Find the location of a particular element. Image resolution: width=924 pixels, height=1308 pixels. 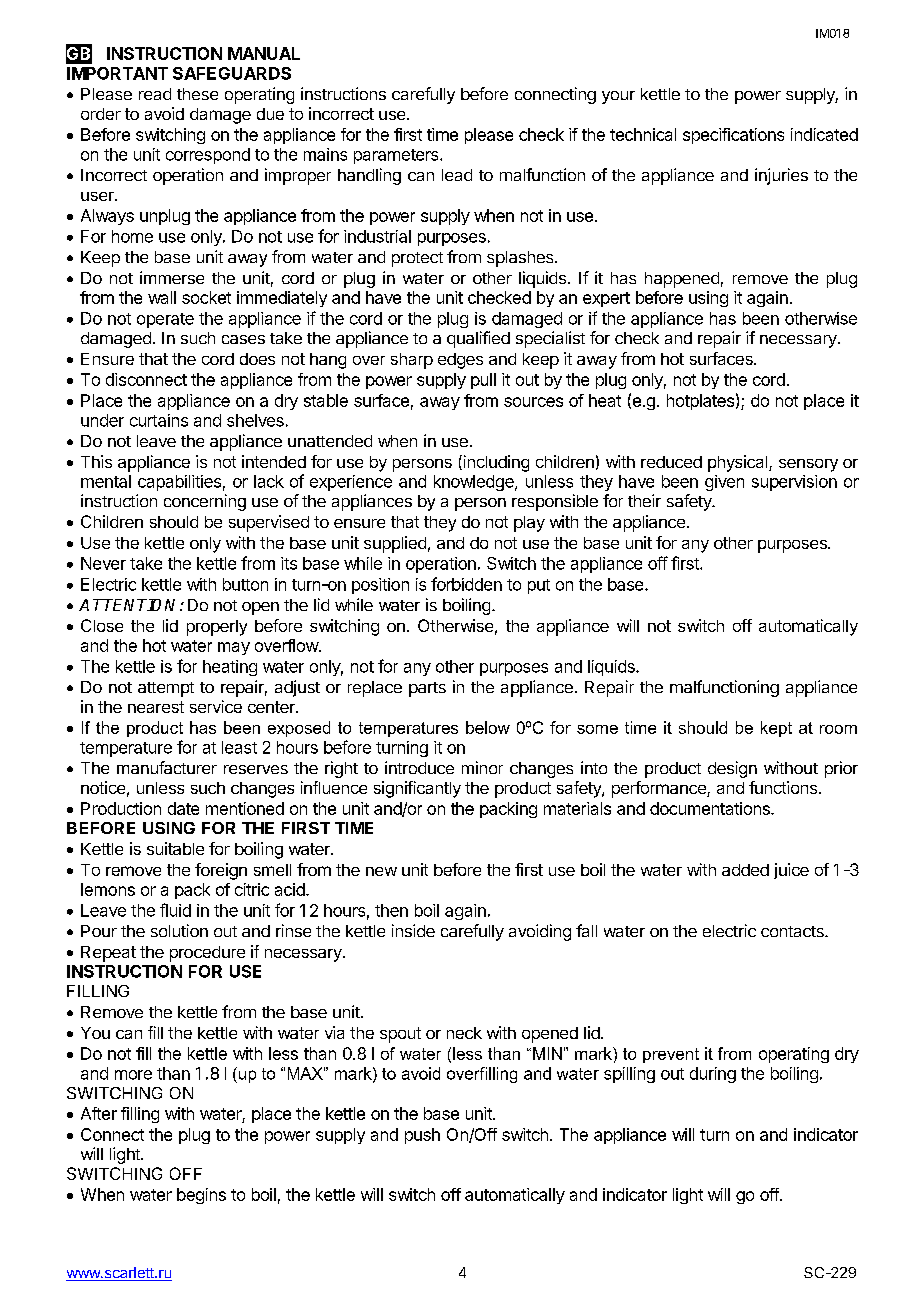

inside is located at coordinates (413, 930).
